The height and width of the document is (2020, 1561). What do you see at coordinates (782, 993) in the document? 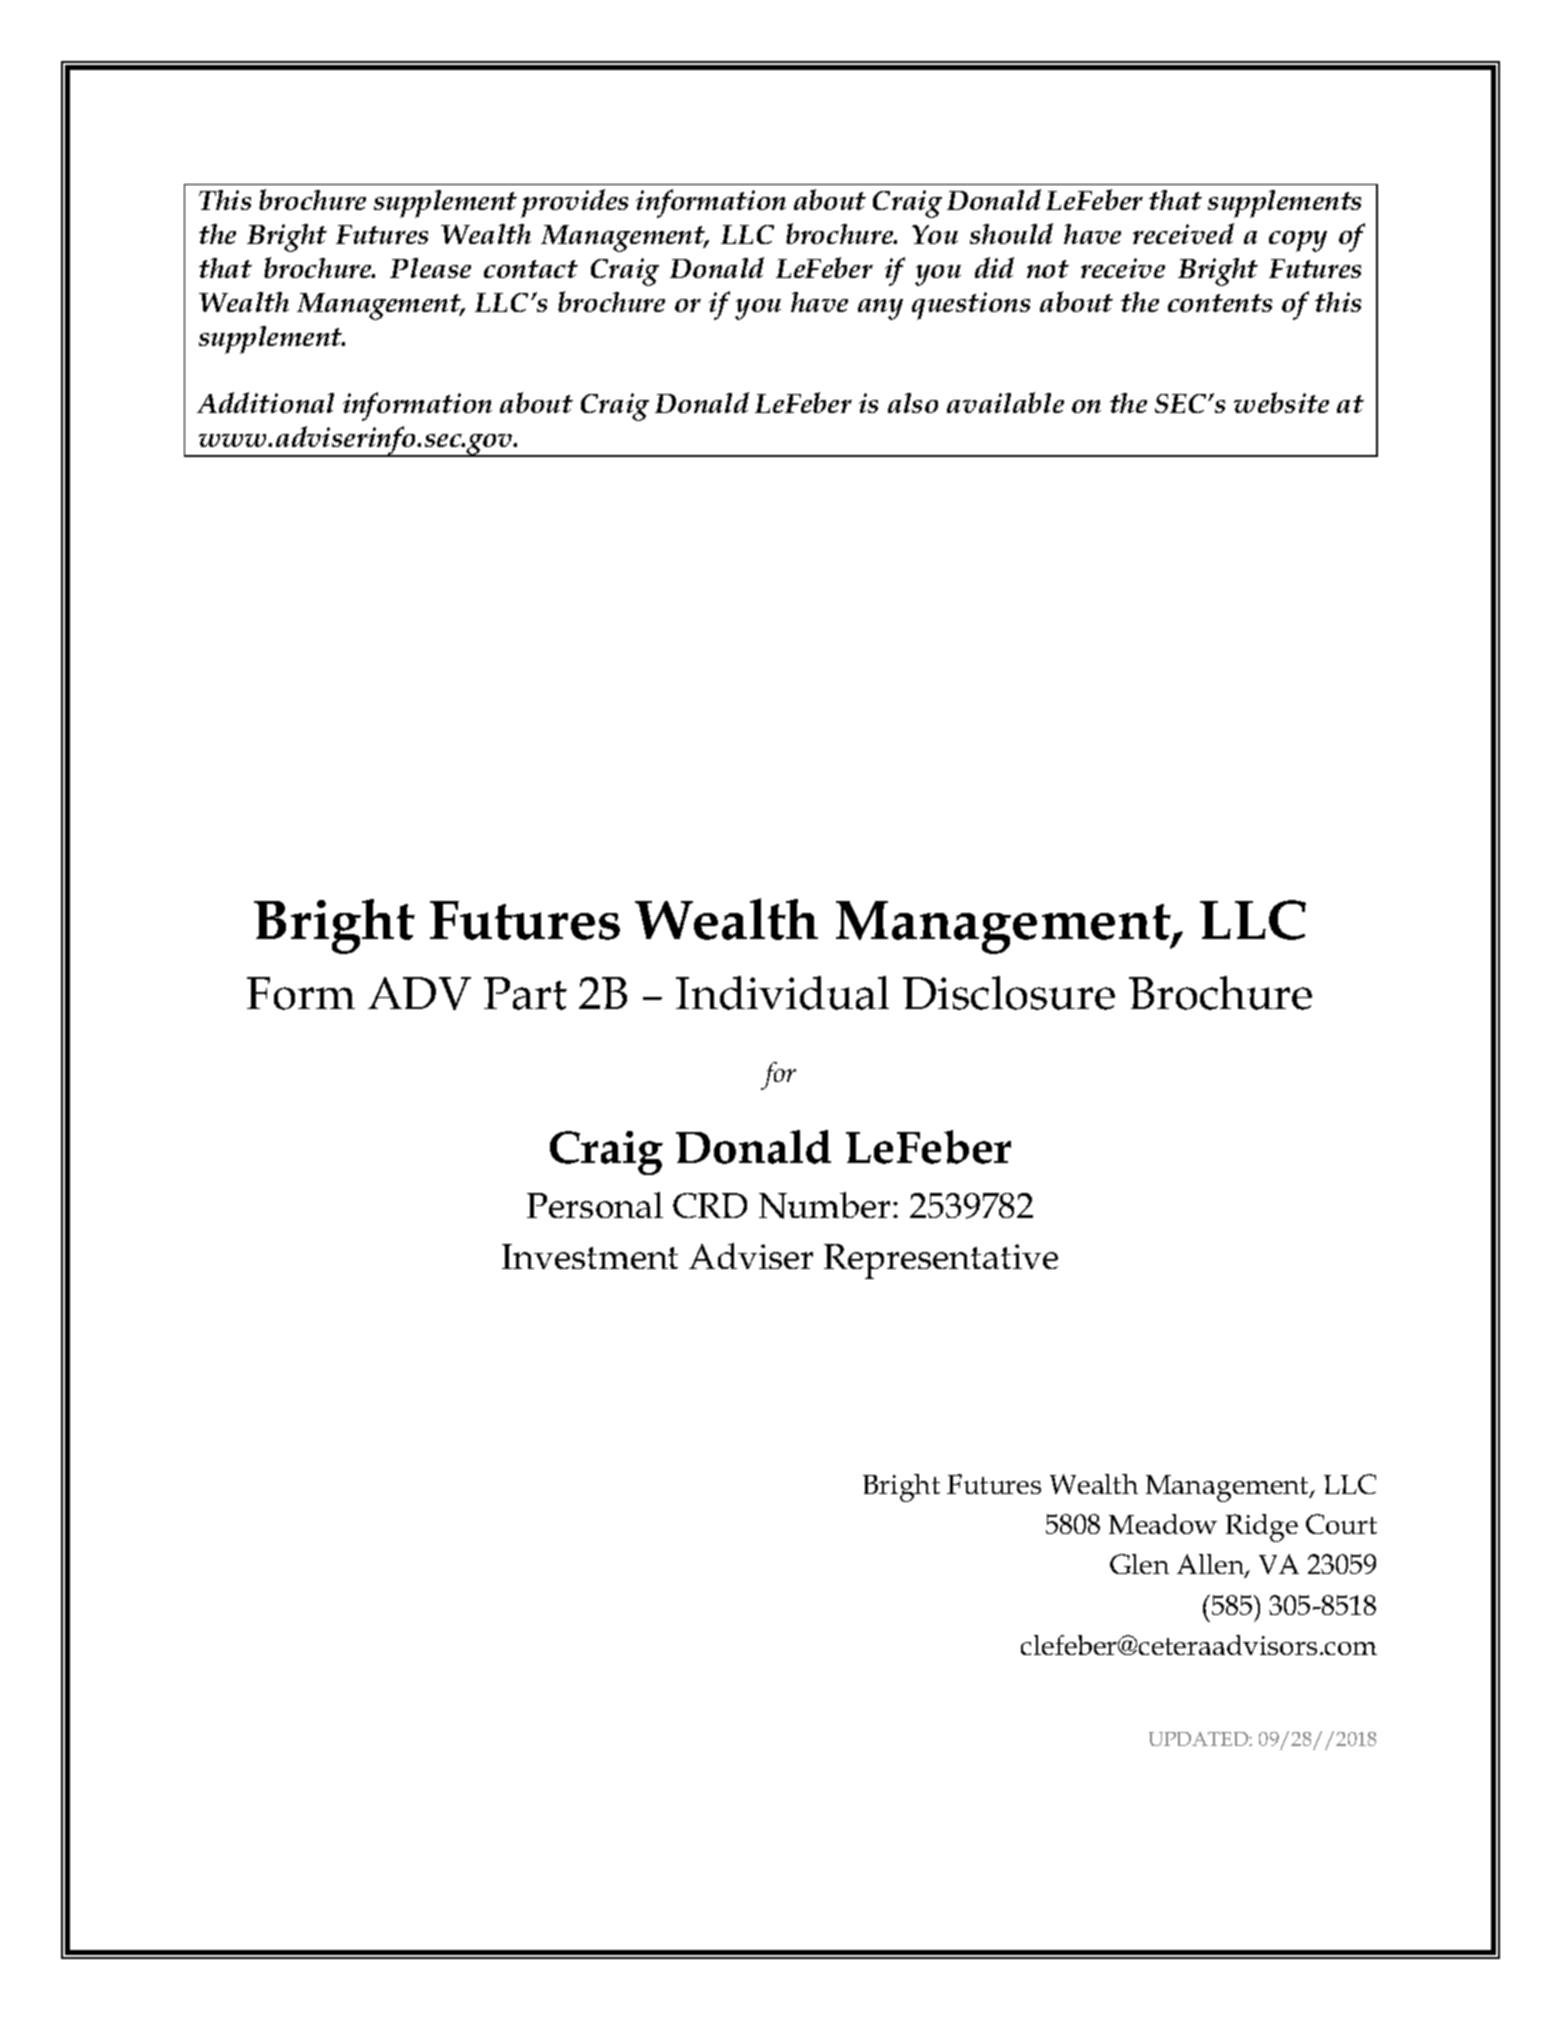
I see `Individual` at bounding box center [782, 993].
